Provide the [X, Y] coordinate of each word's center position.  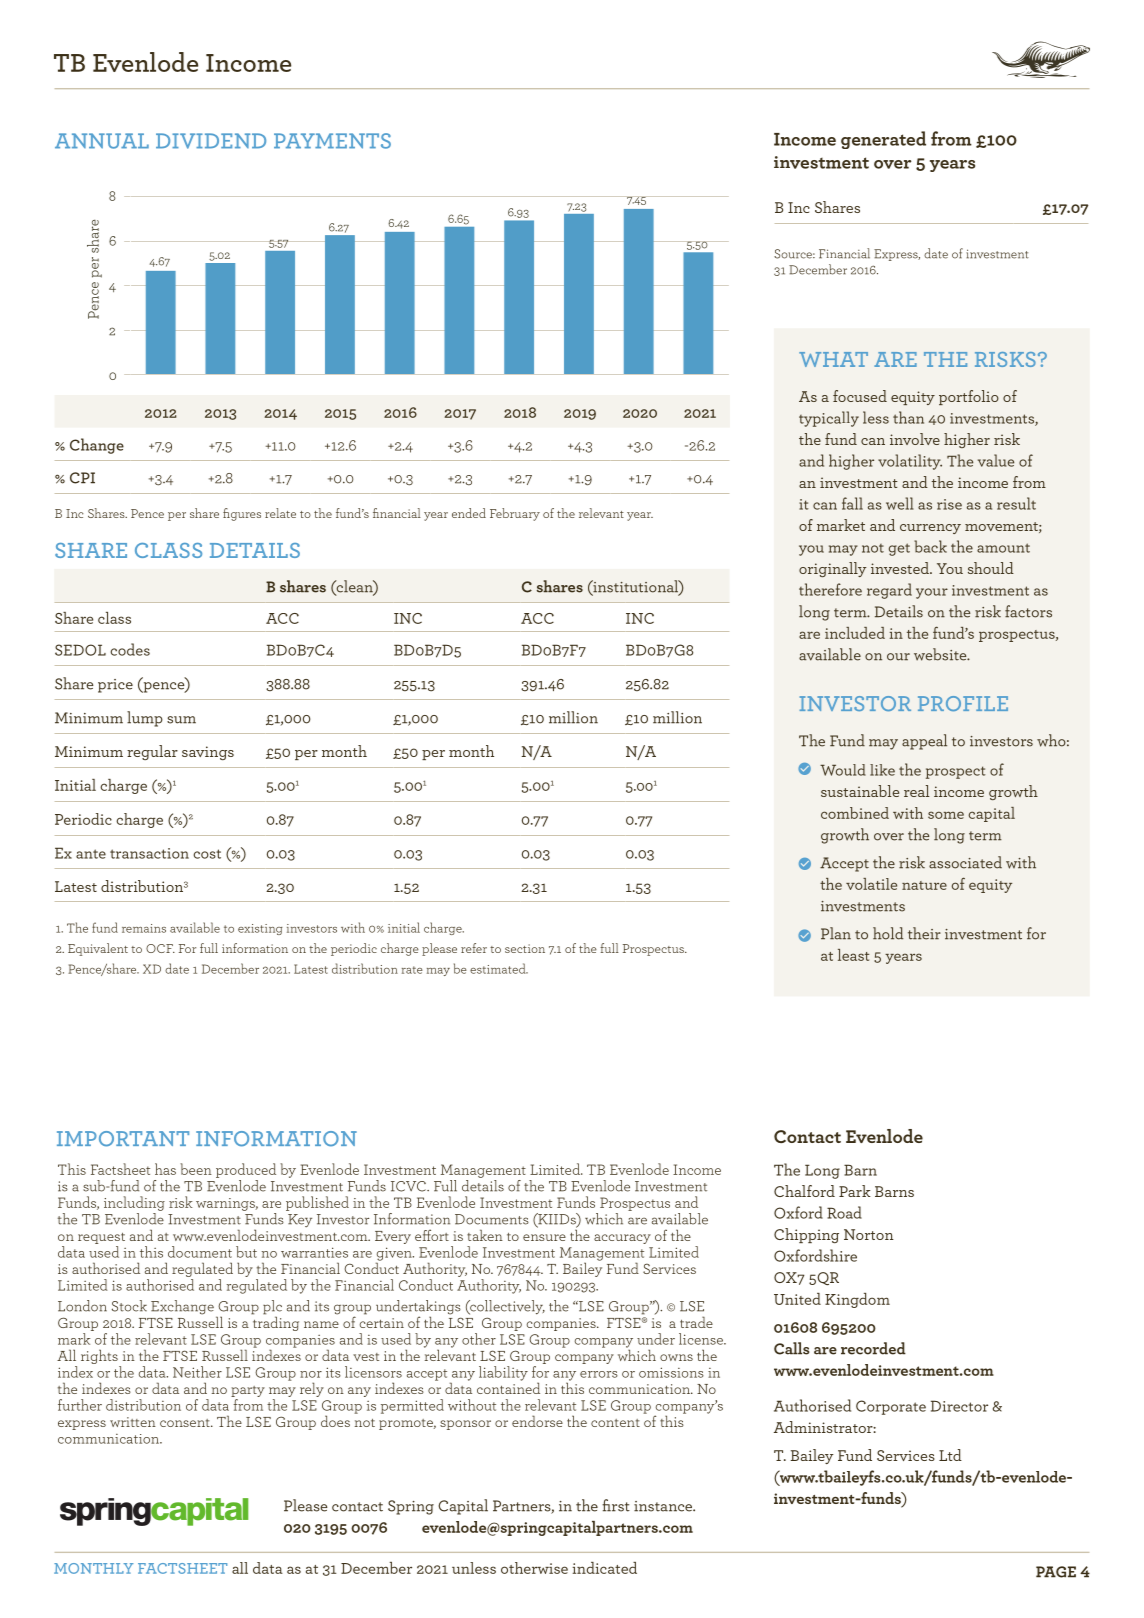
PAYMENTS [332, 141]
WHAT [833, 359]
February [515, 514]
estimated [499, 968]
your [932, 593]
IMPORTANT [123, 1139]
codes [130, 649]
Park [855, 1191]
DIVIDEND [211, 141]
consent [186, 1423]
